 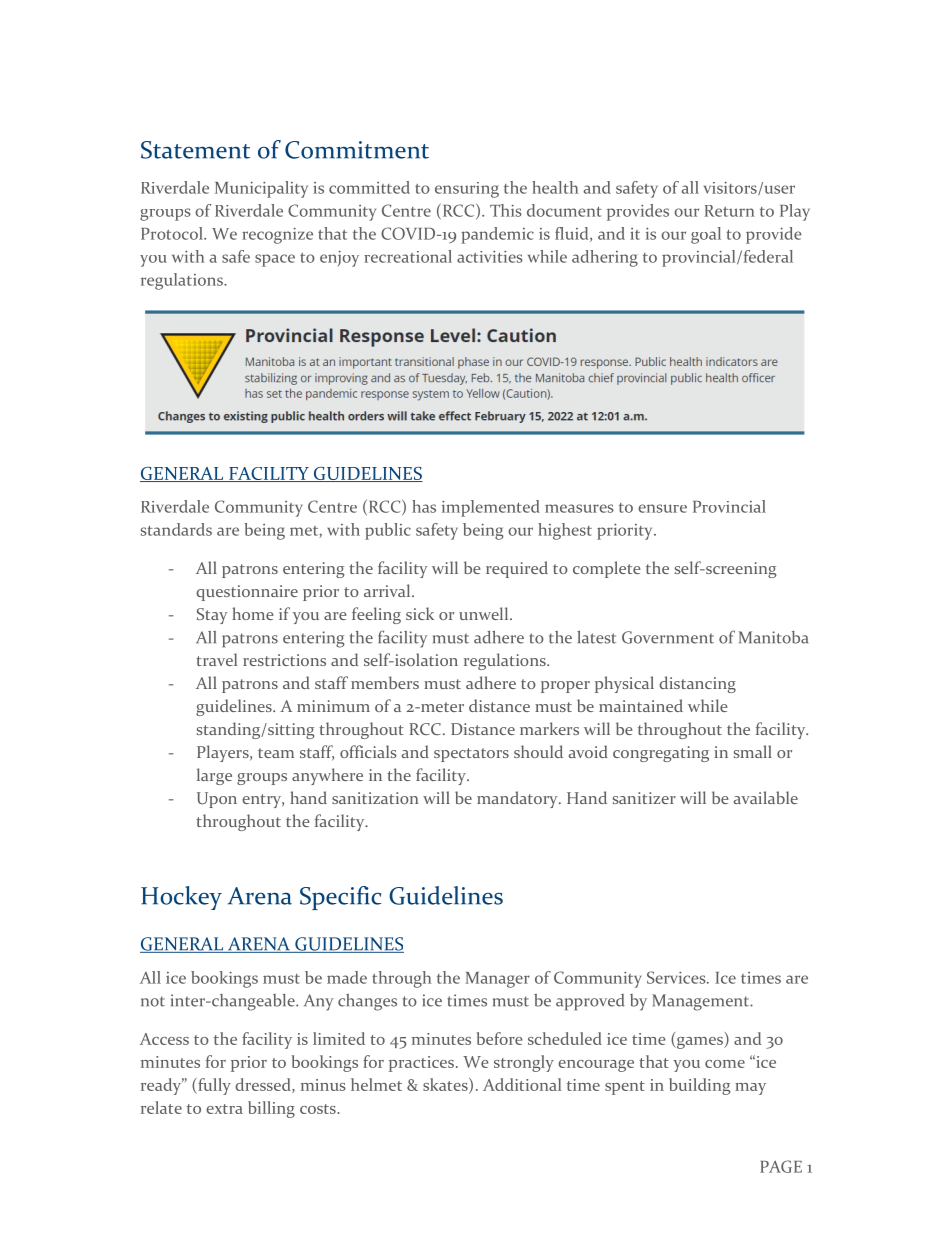 What do you see at coordinates (176, 529) in the screenshot?
I see `standards` at bounding box center [176, 529].
